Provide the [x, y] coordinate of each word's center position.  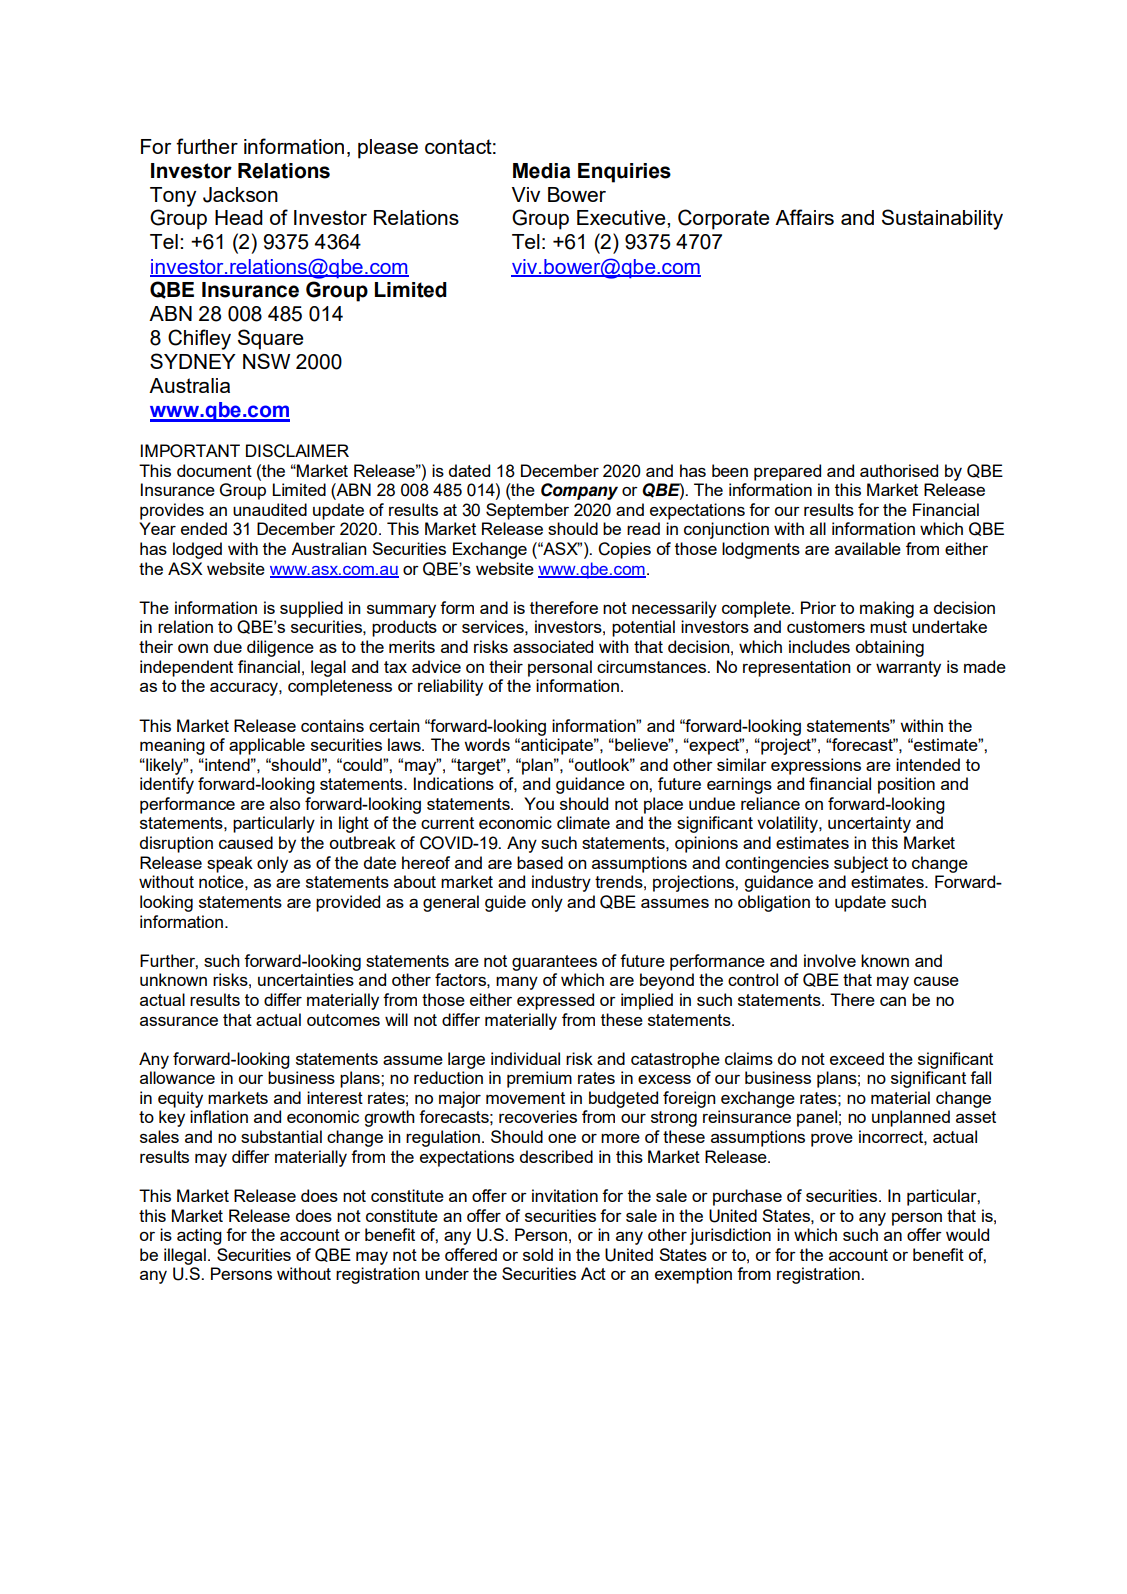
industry [561, 883]
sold [538, 1254]
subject [861, 864]
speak [230, 864]
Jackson [240, 195]
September [527, 511]
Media [541, 171]
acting [199, 1236]
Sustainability [942, 219]
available [868, 548]
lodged [197, 550]
